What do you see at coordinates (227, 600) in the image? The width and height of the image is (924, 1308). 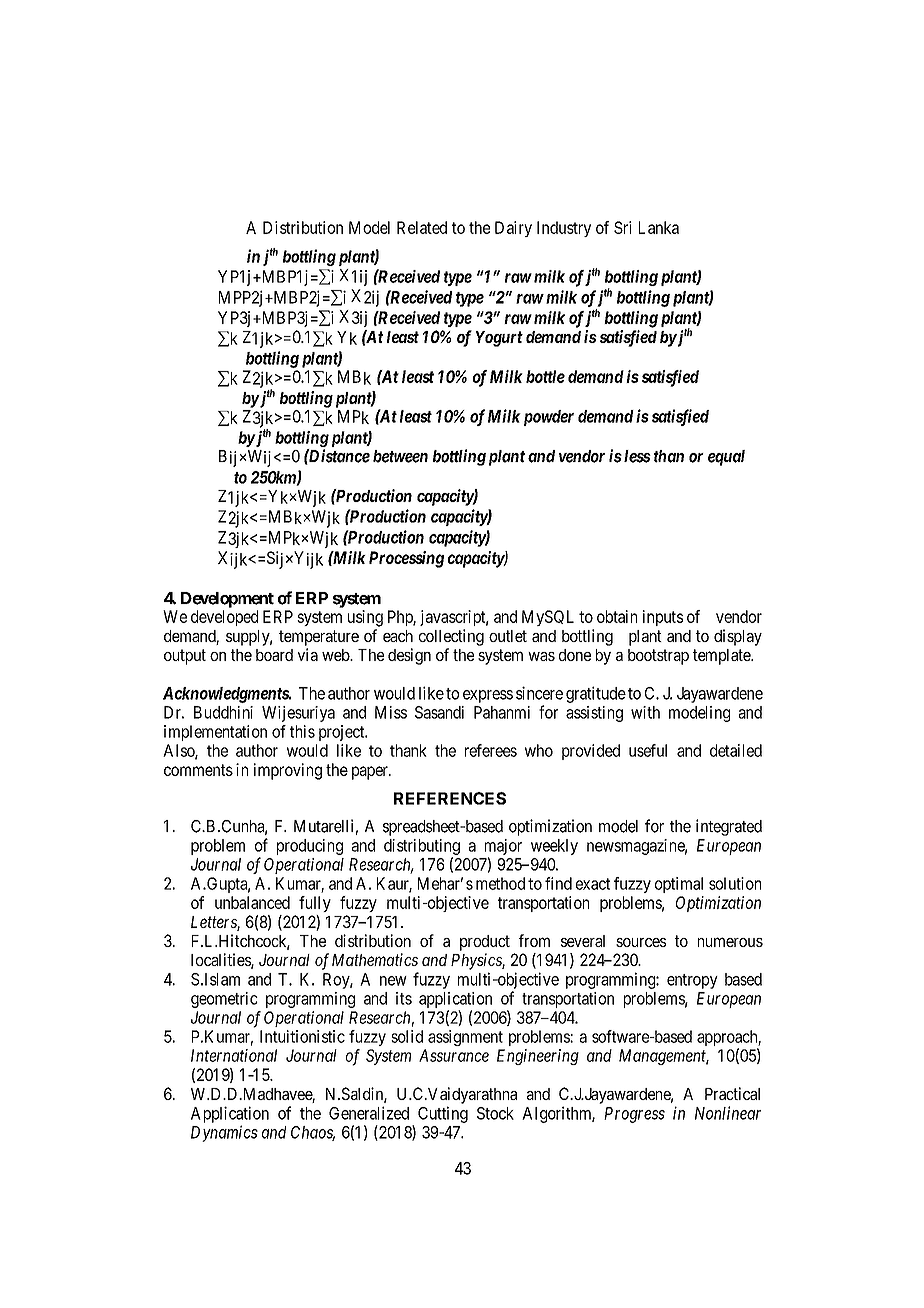 I see `Development` at bounding box center [227, 600].
